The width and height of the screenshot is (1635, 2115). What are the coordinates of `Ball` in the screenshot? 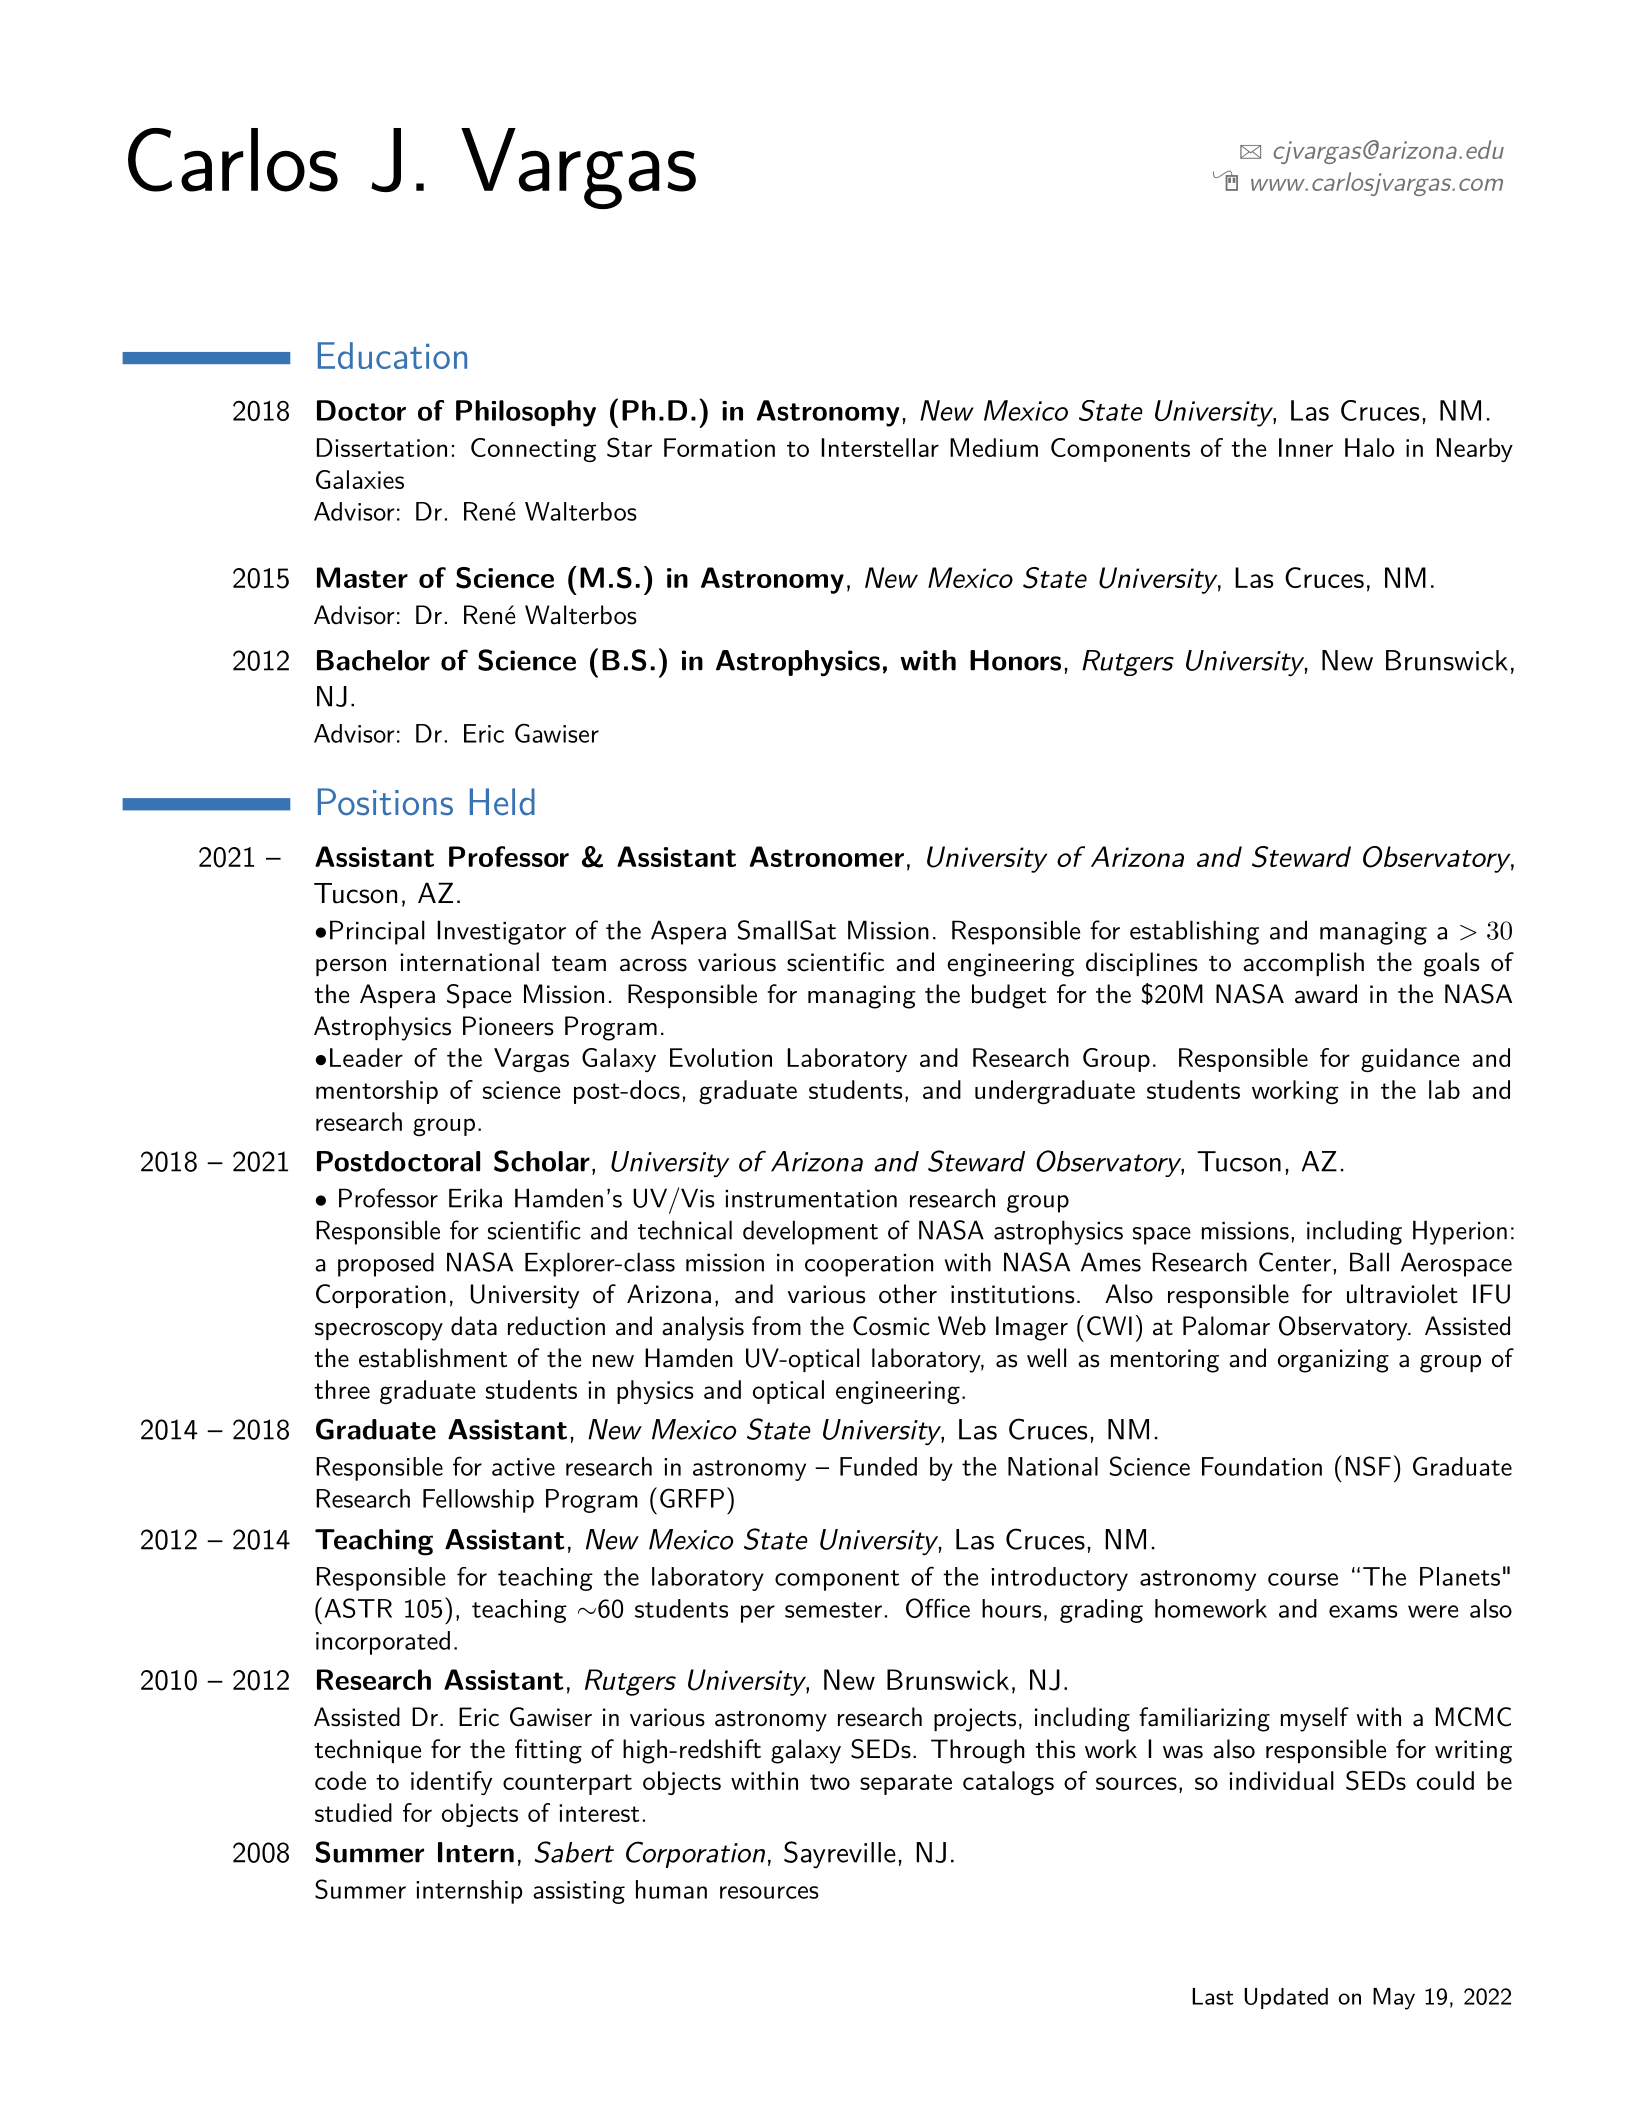 It's located at (1369, 1262).
